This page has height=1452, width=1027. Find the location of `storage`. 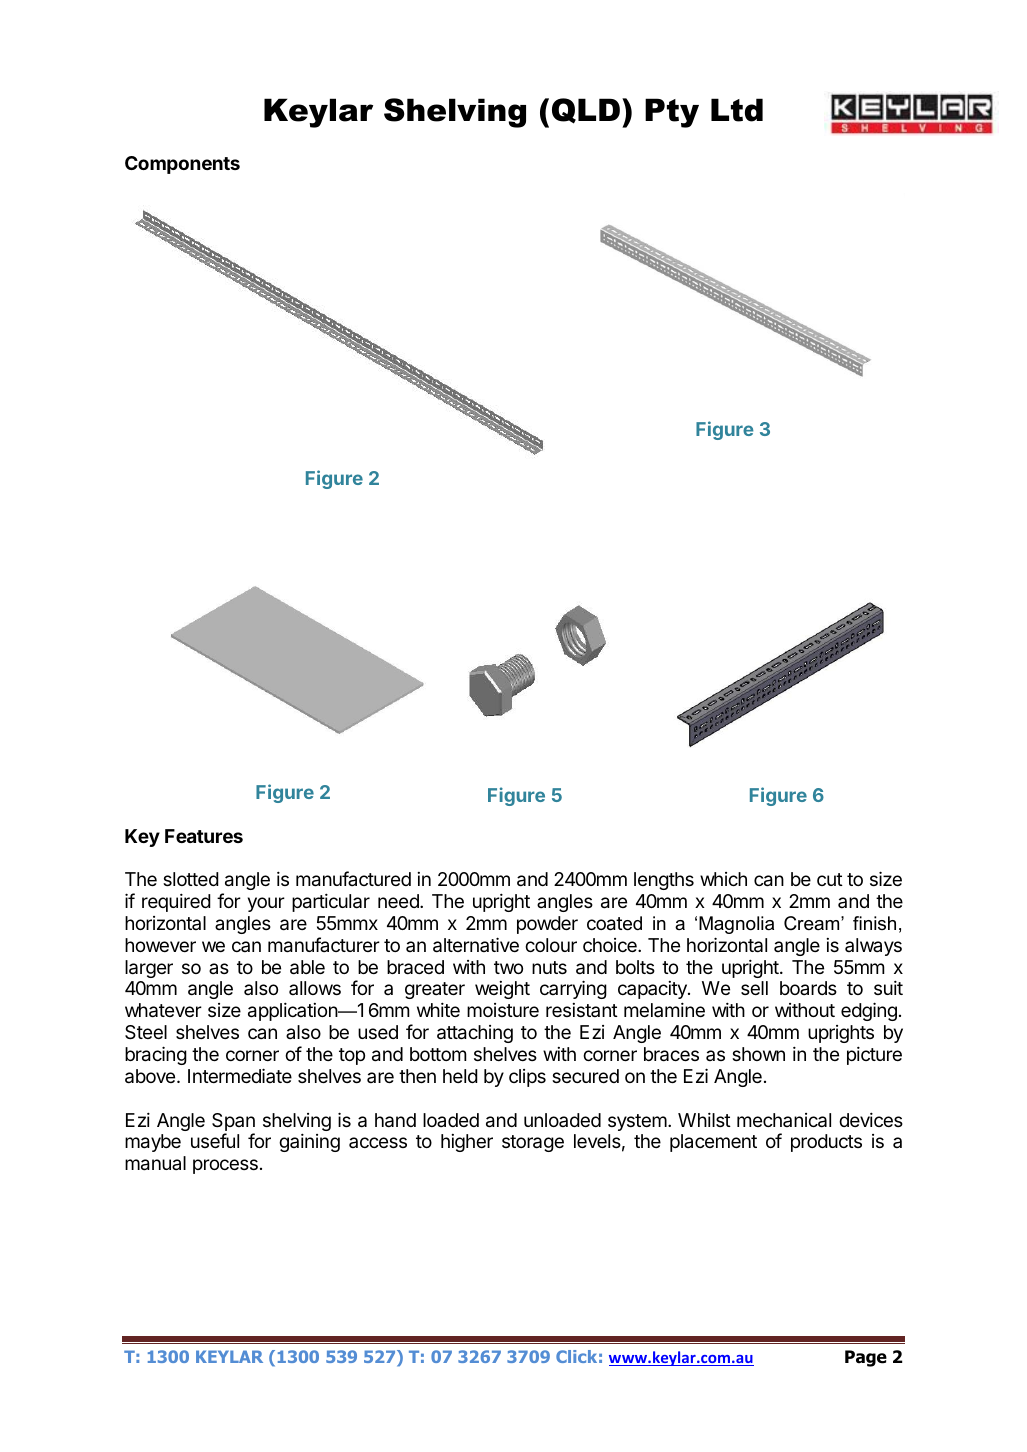

storage is located at coordinates (533, 1143).
